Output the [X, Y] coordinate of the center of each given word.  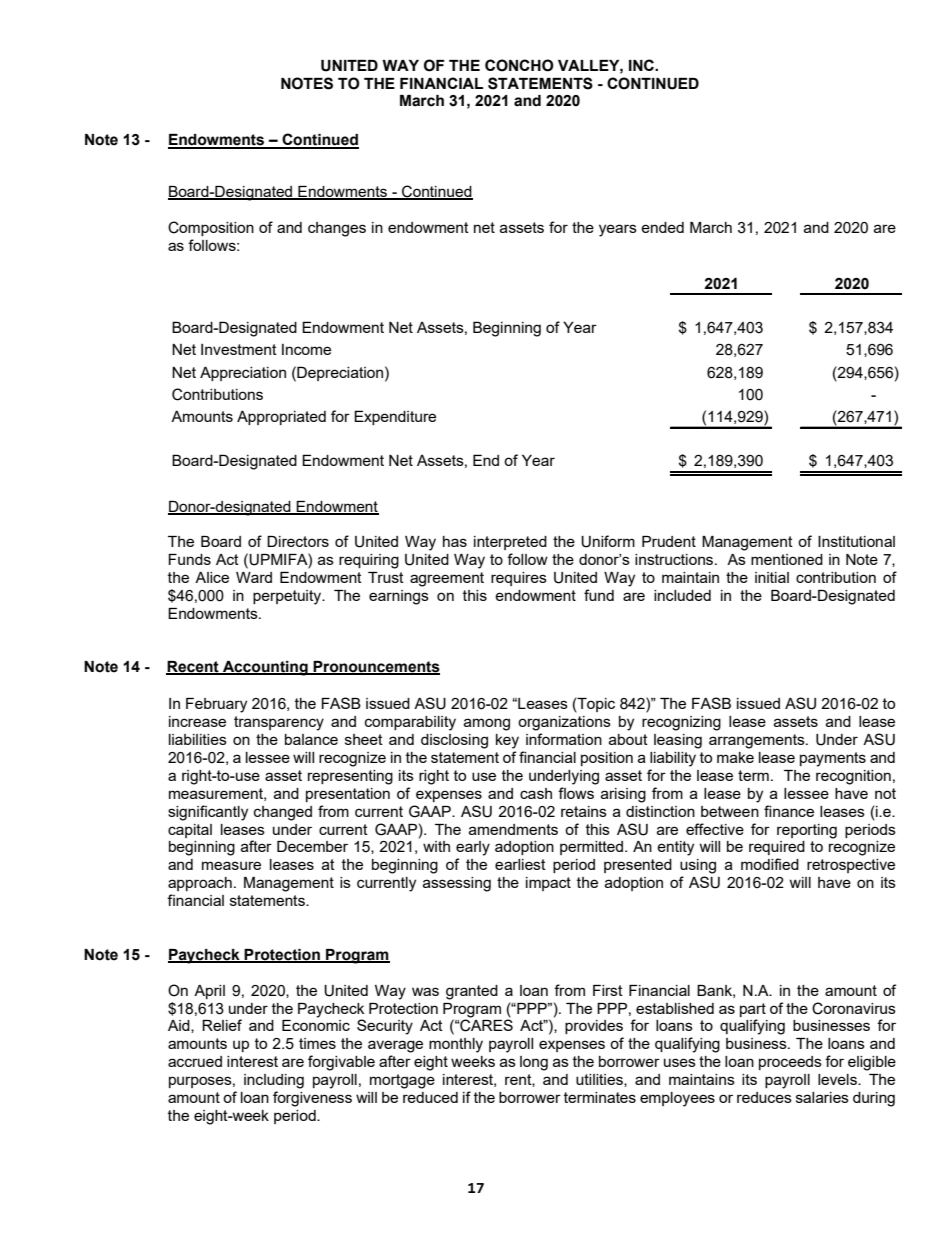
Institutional [856, 541]
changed [283, 813]
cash [536, 793]
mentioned [787, 559]
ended [662, 227]
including [274, 1081]
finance [789, 811]
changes [337, 229]
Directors [298, 541]
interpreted [510, 543]
